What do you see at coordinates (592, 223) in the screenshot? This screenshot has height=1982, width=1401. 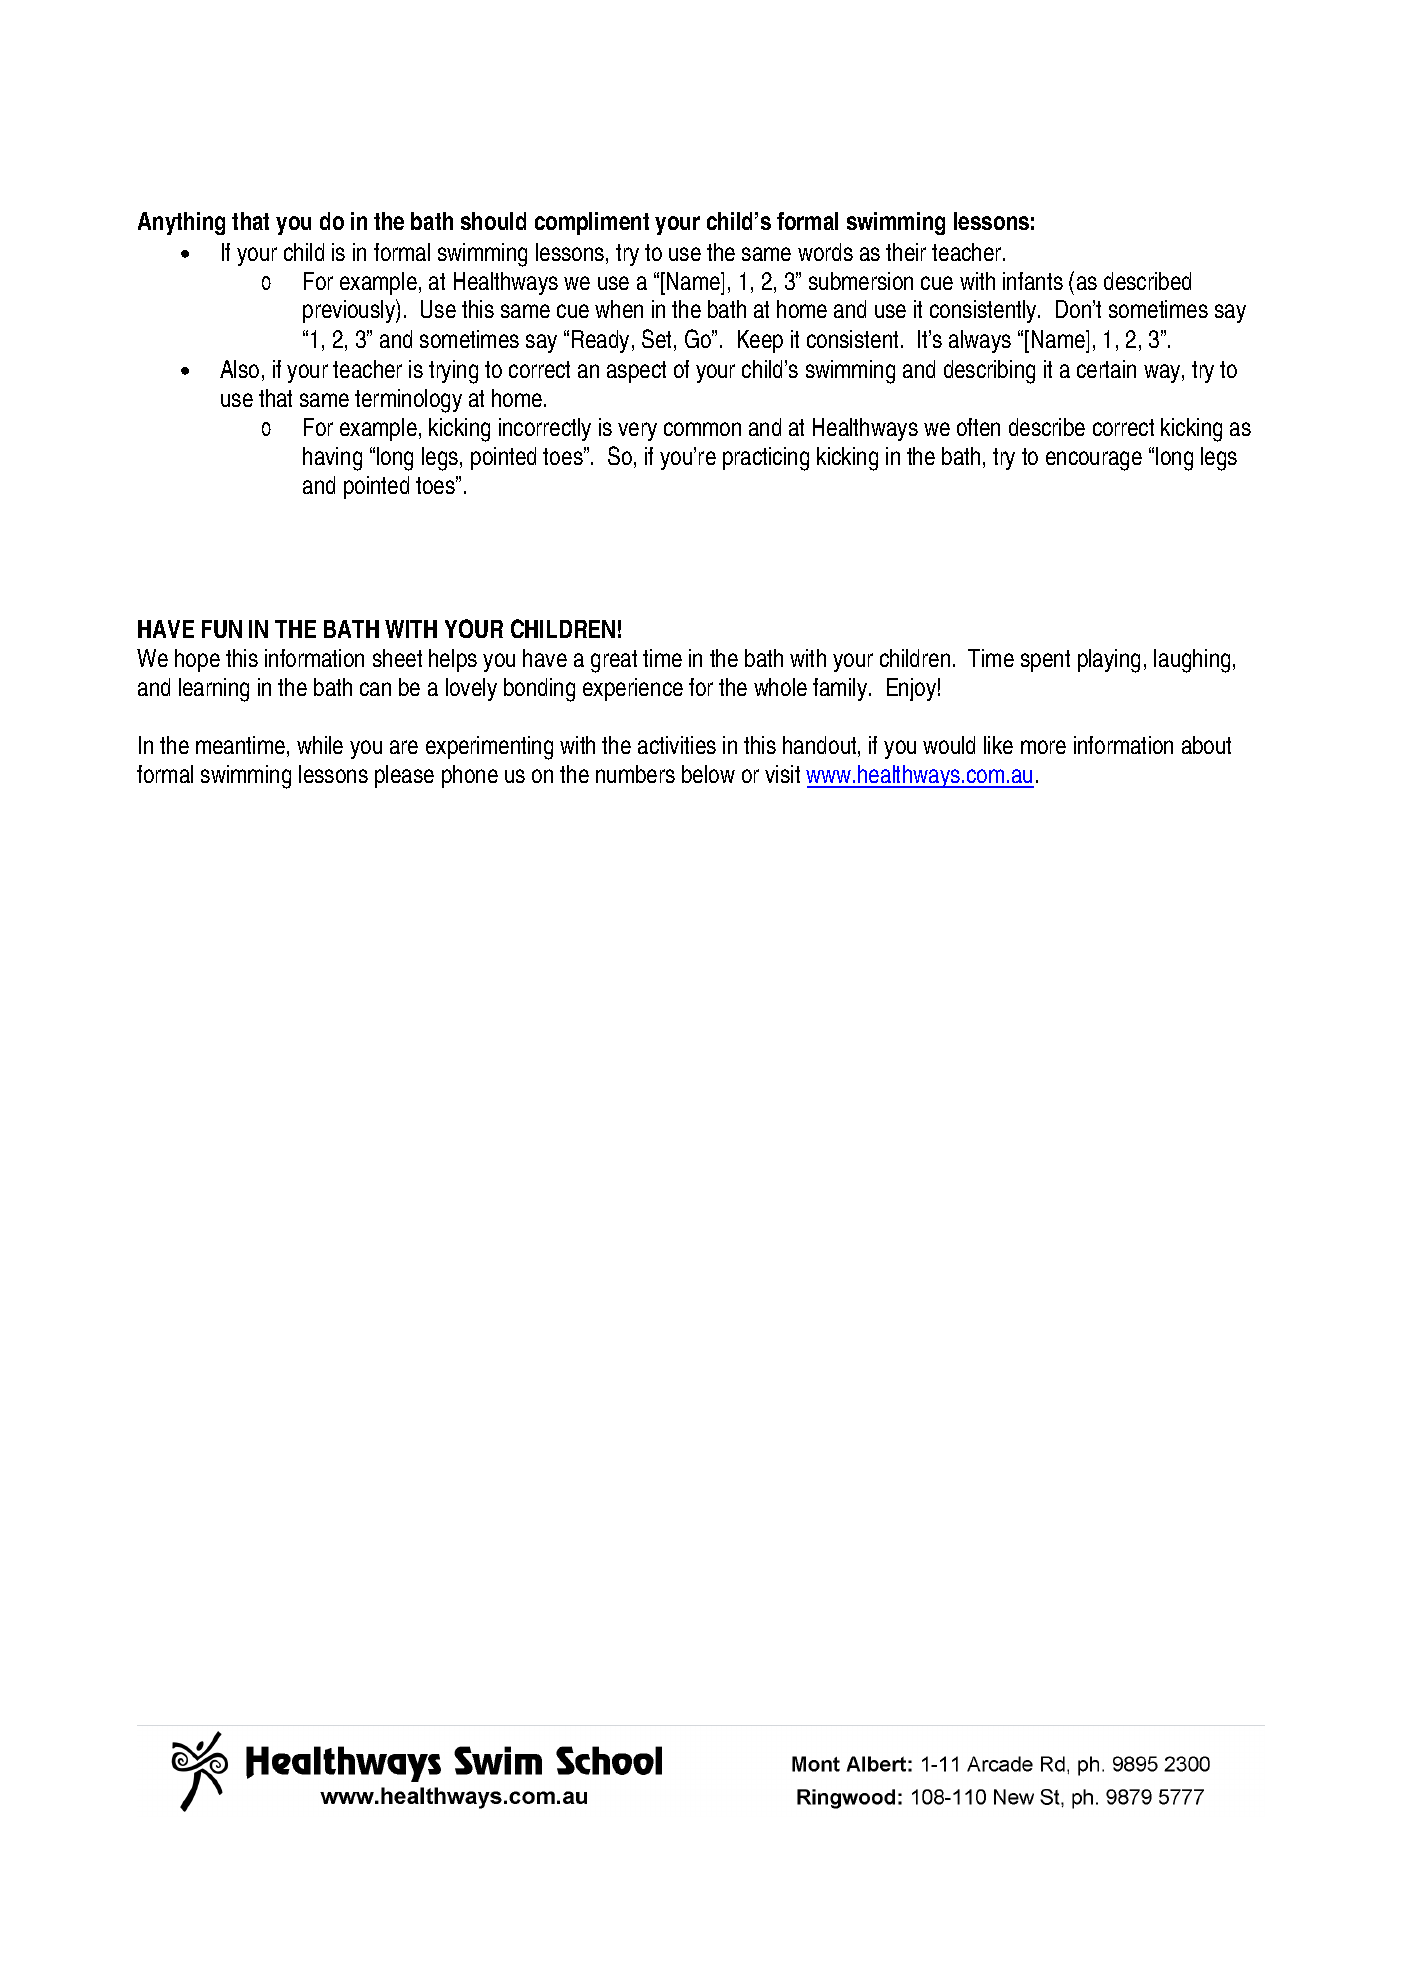 I see `compliment` at bounding box center [592, 223].
